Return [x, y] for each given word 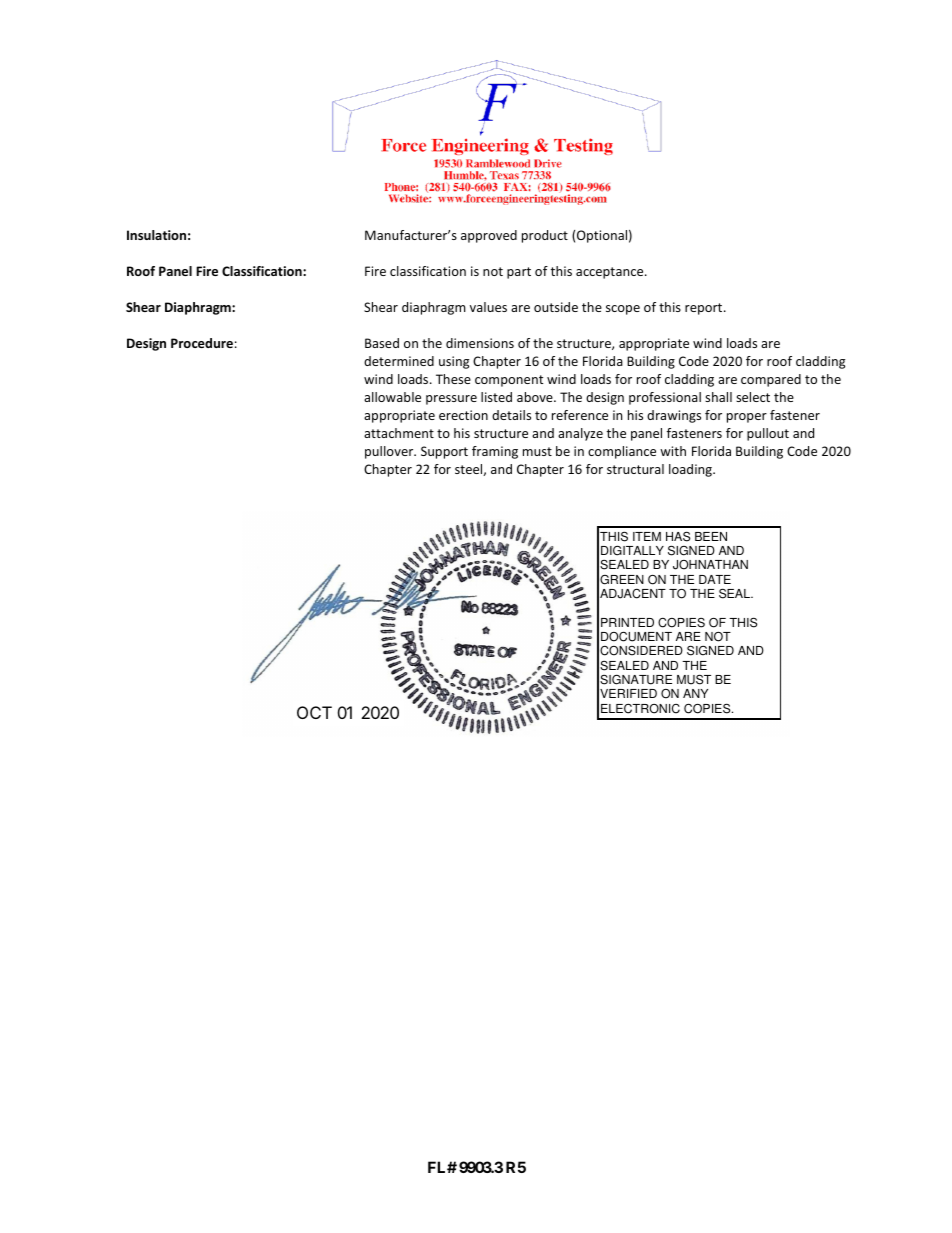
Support [444, 452]
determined [399, 361]
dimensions [480, 343]
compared [771, 380]
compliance [622, 452]
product [545, 236]
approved [489, 236]
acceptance [611, 273]
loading [691, 470]
